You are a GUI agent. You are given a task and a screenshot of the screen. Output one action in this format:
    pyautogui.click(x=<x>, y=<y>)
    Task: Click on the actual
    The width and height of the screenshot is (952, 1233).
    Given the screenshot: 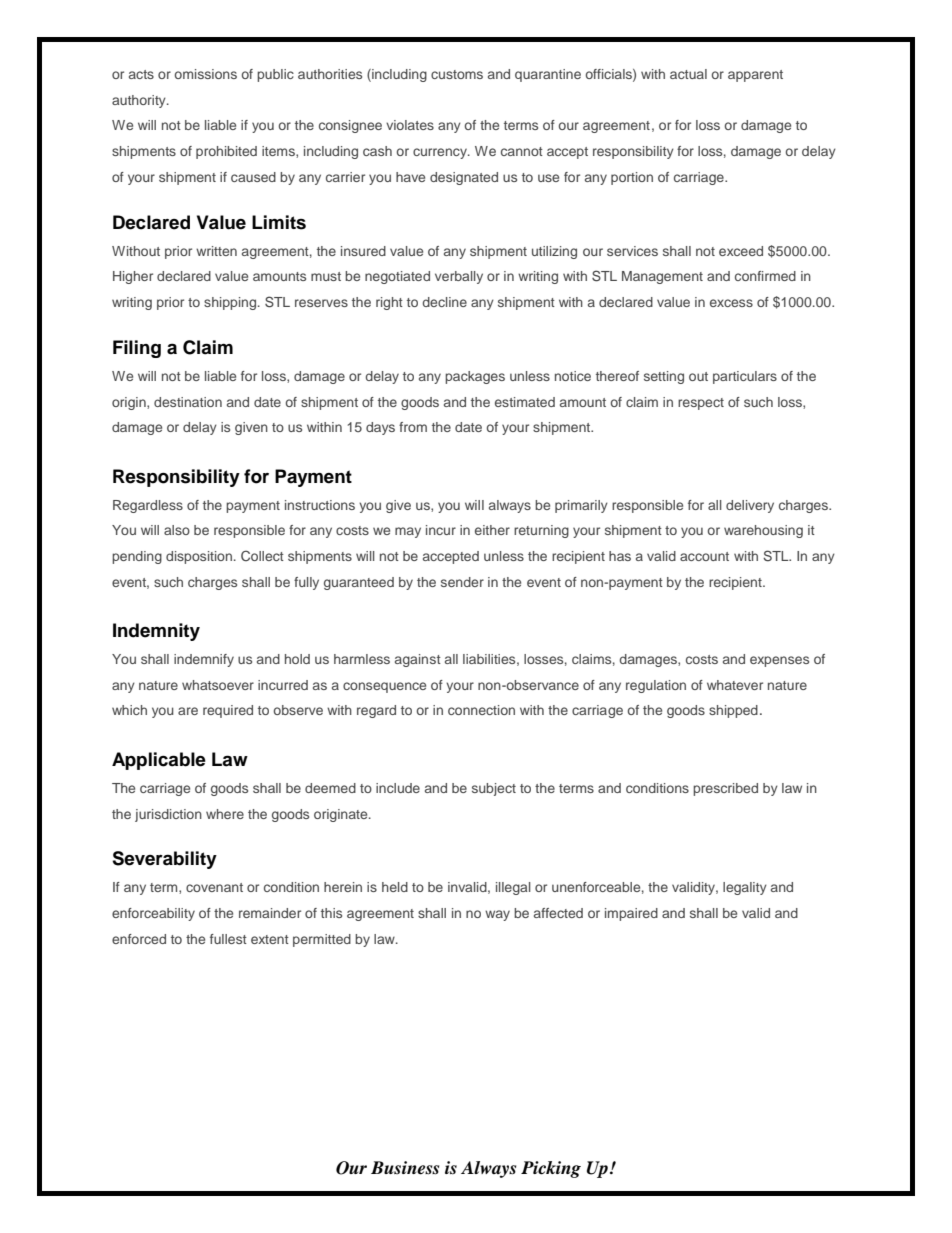 What is the action you would take?
    pyautogui.click(x=688, y=74)
